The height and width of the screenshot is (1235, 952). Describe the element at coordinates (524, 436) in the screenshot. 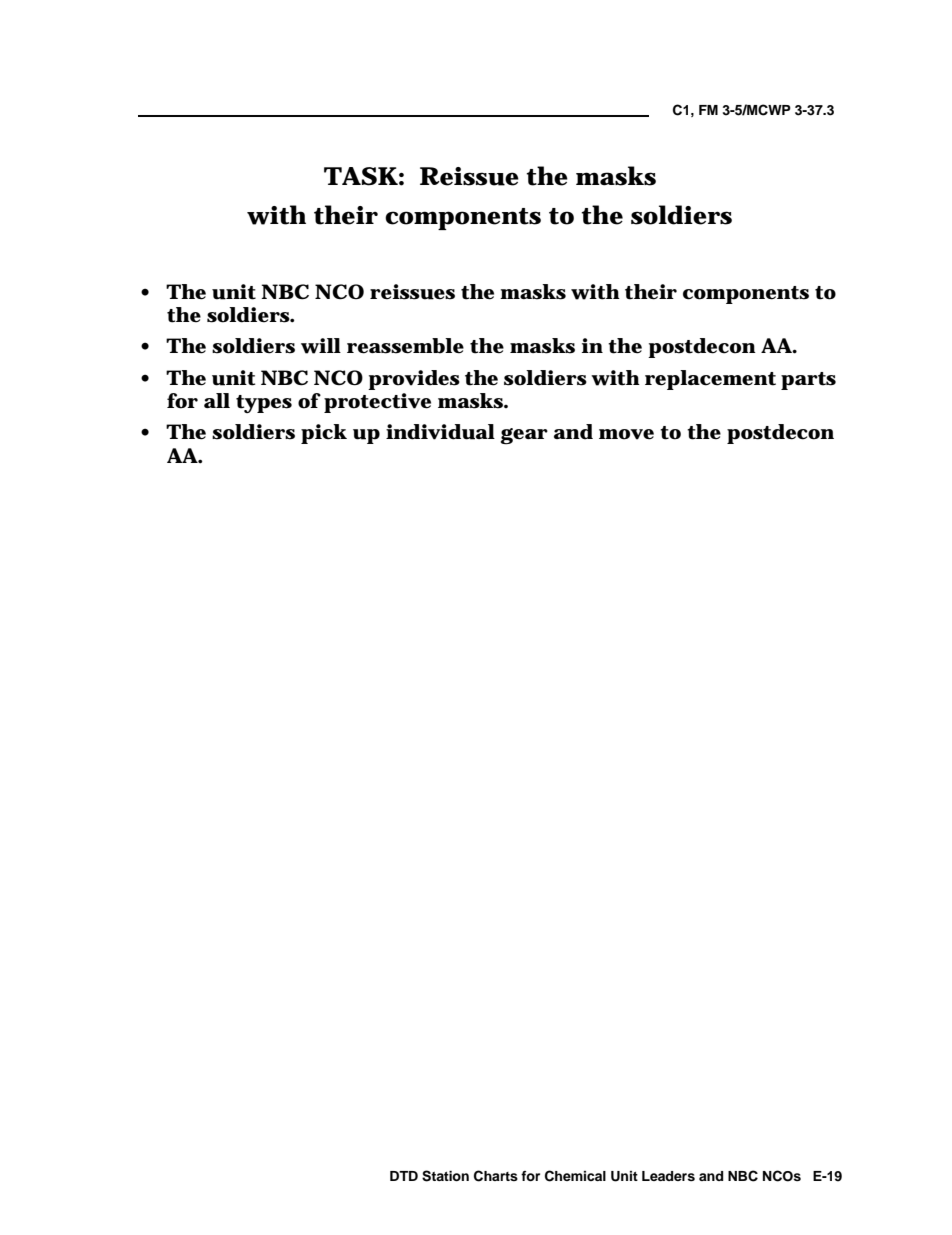

I see `gear` at that location.
